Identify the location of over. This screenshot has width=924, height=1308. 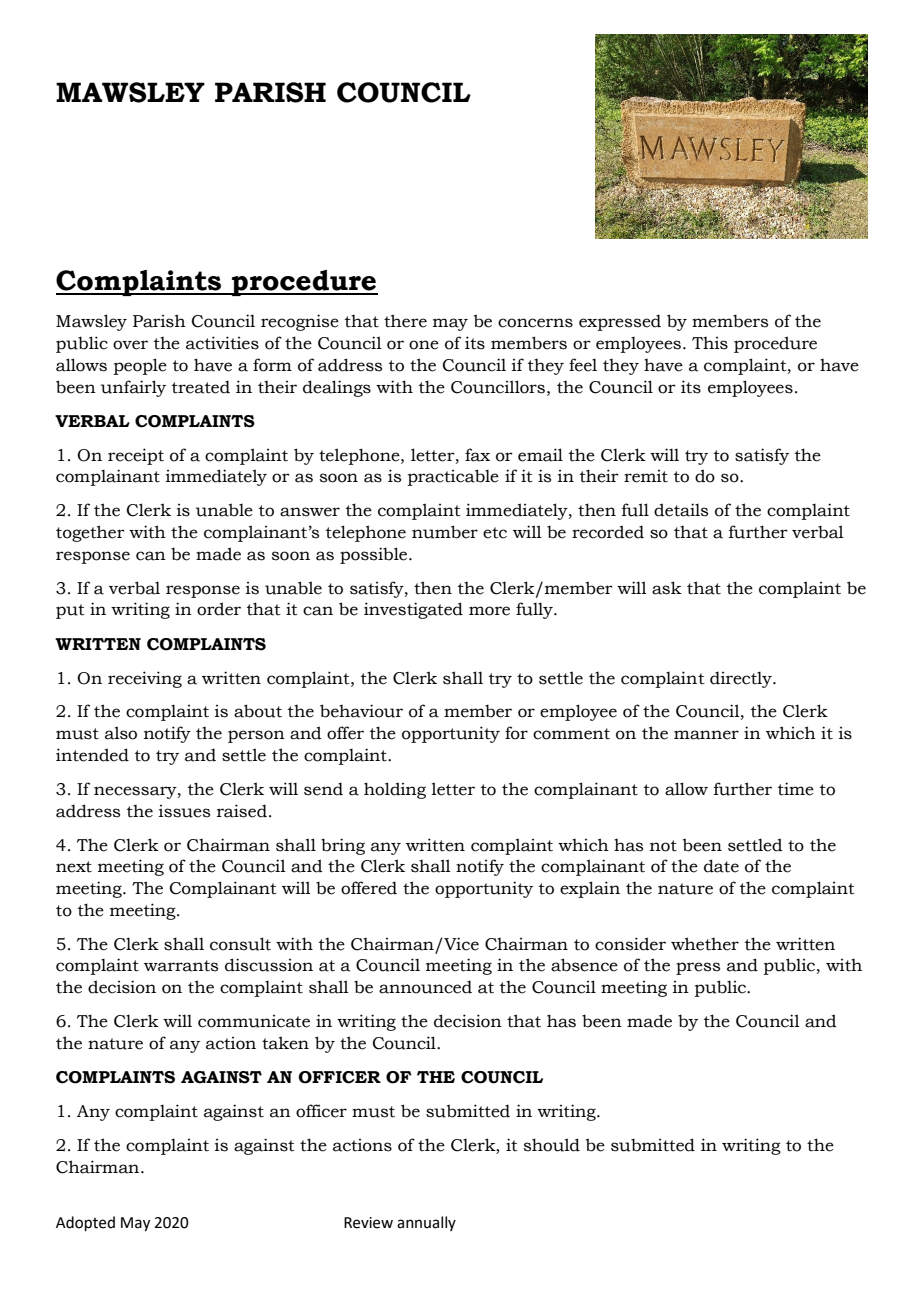
(130, 345).
